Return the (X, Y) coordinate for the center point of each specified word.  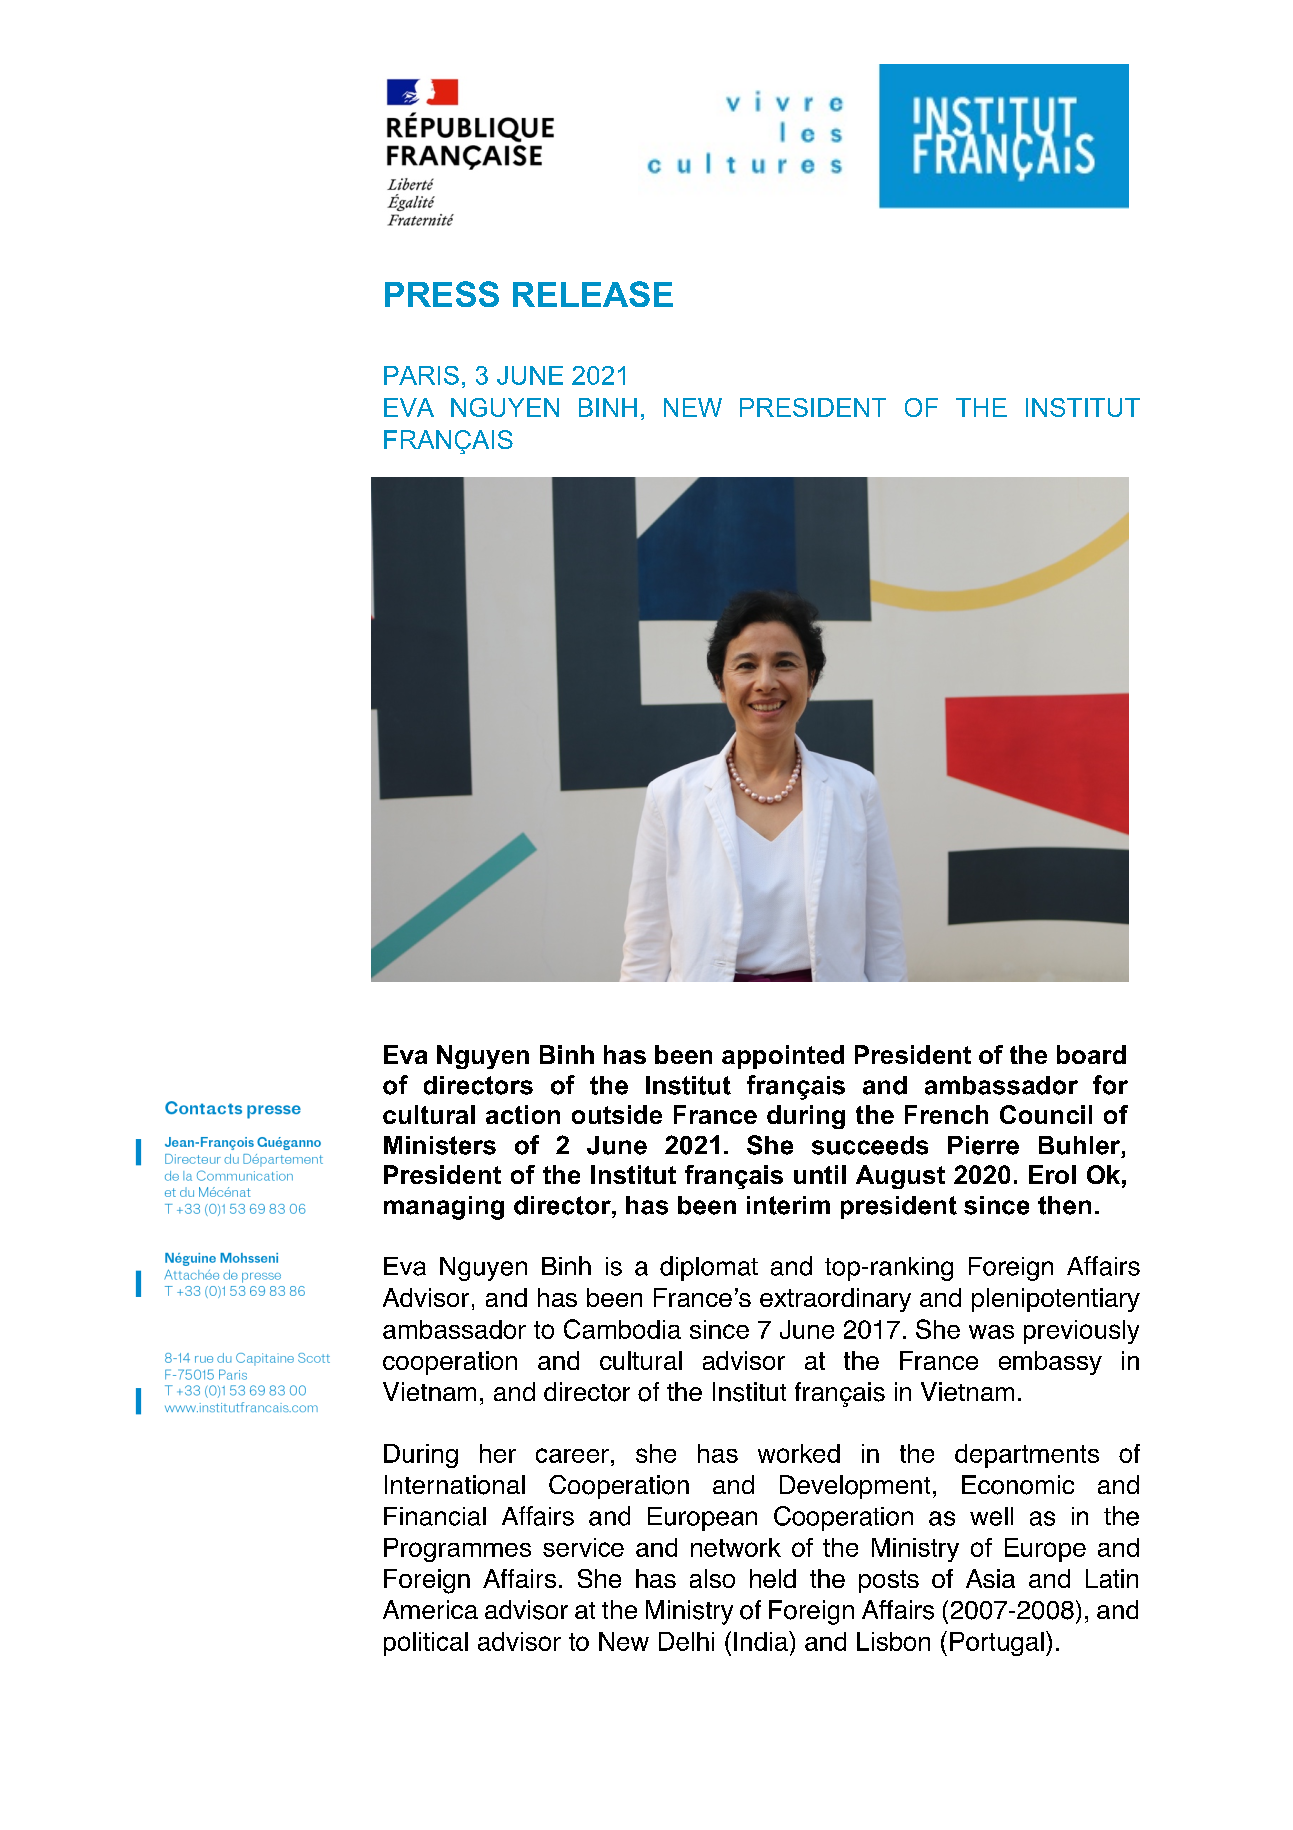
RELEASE (593, 294)
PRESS (442, 294)
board (1091, 1054)
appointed (783, 1057)
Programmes (457, 1550)
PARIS (421, 375)
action (523, 1114)
